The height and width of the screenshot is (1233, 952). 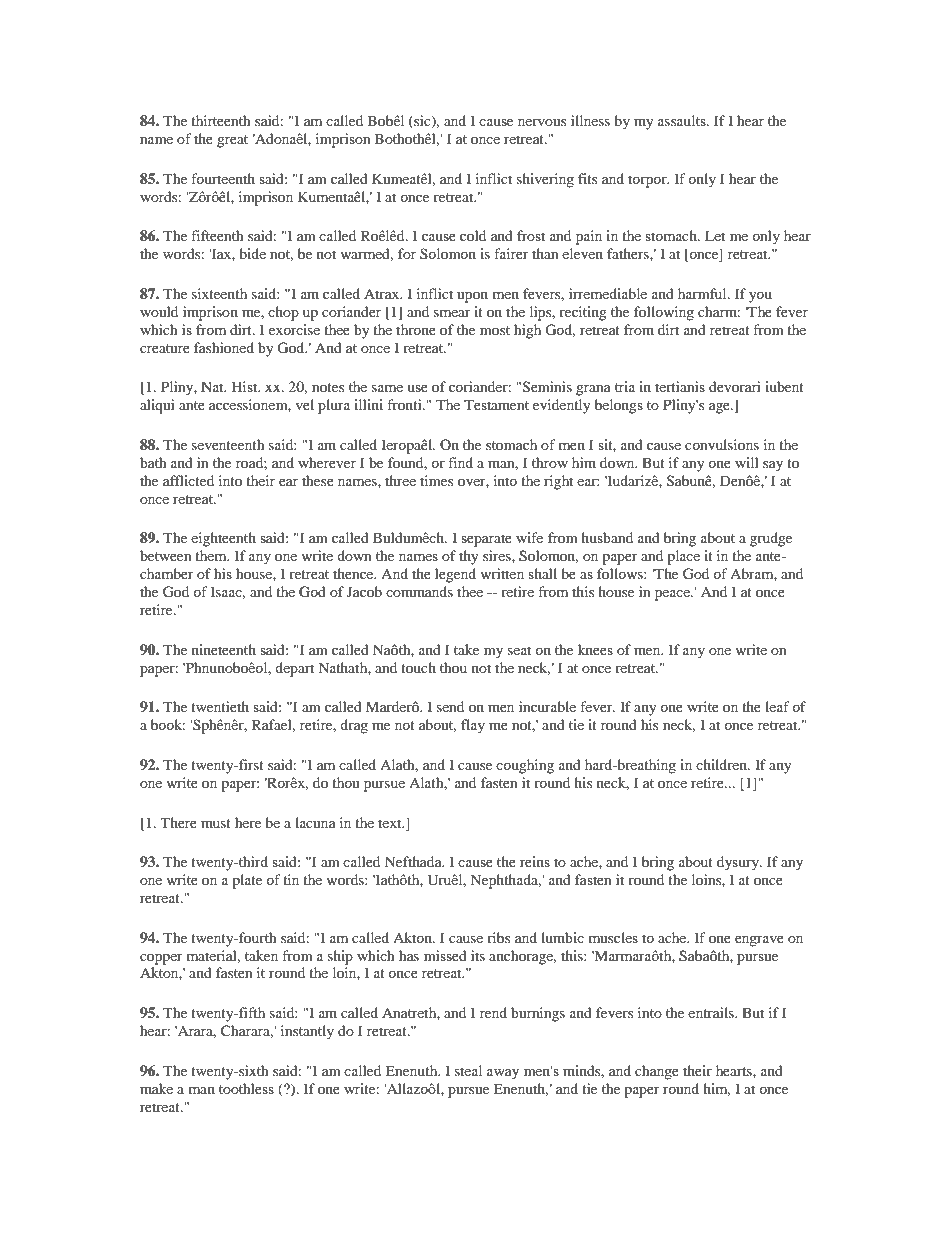 What do you see at coordinates (657, 1072) in the screenshot?
I see `change` at bounding box center [657, 1072].
